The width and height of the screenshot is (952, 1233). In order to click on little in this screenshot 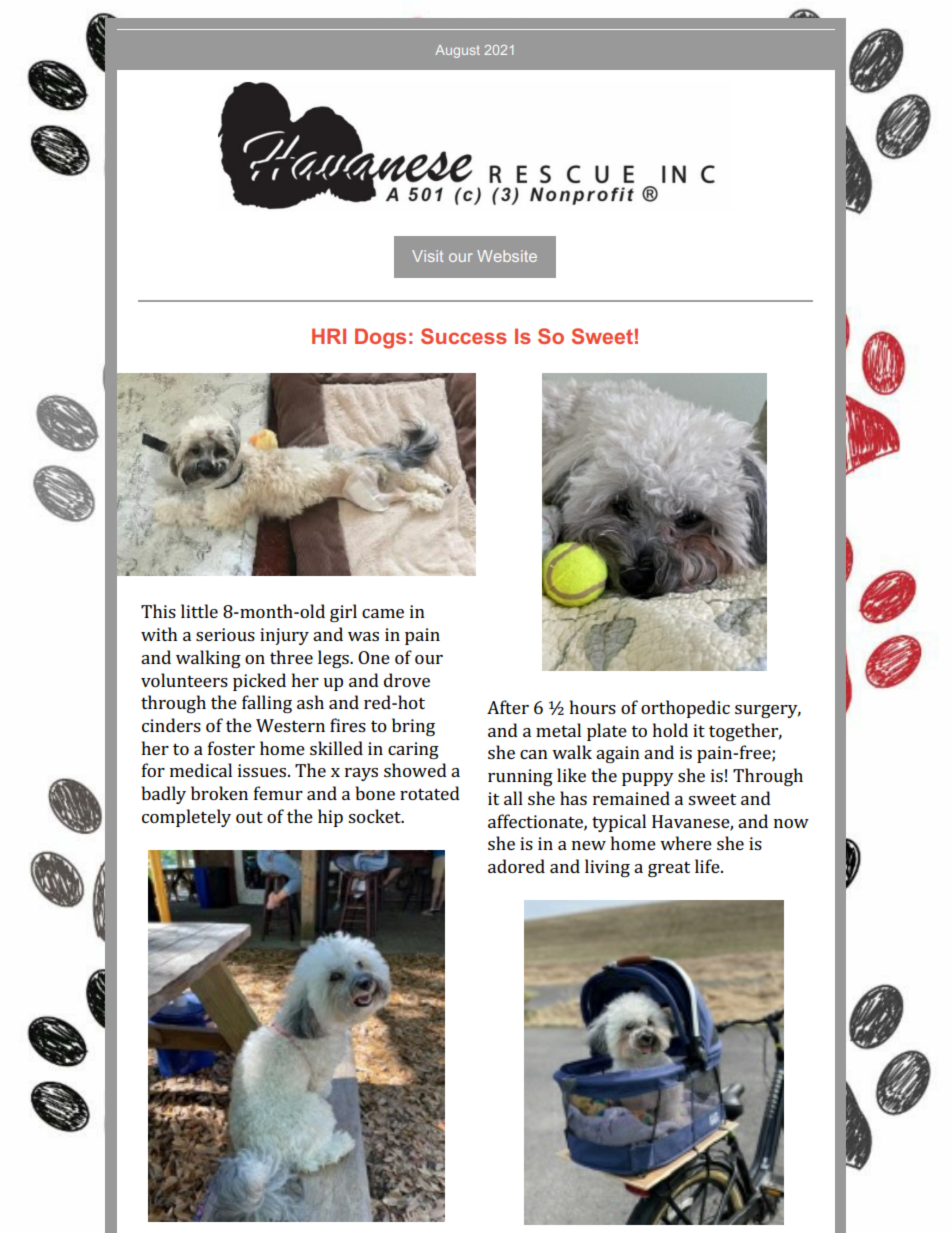, I will do `click(199, 611)`.
